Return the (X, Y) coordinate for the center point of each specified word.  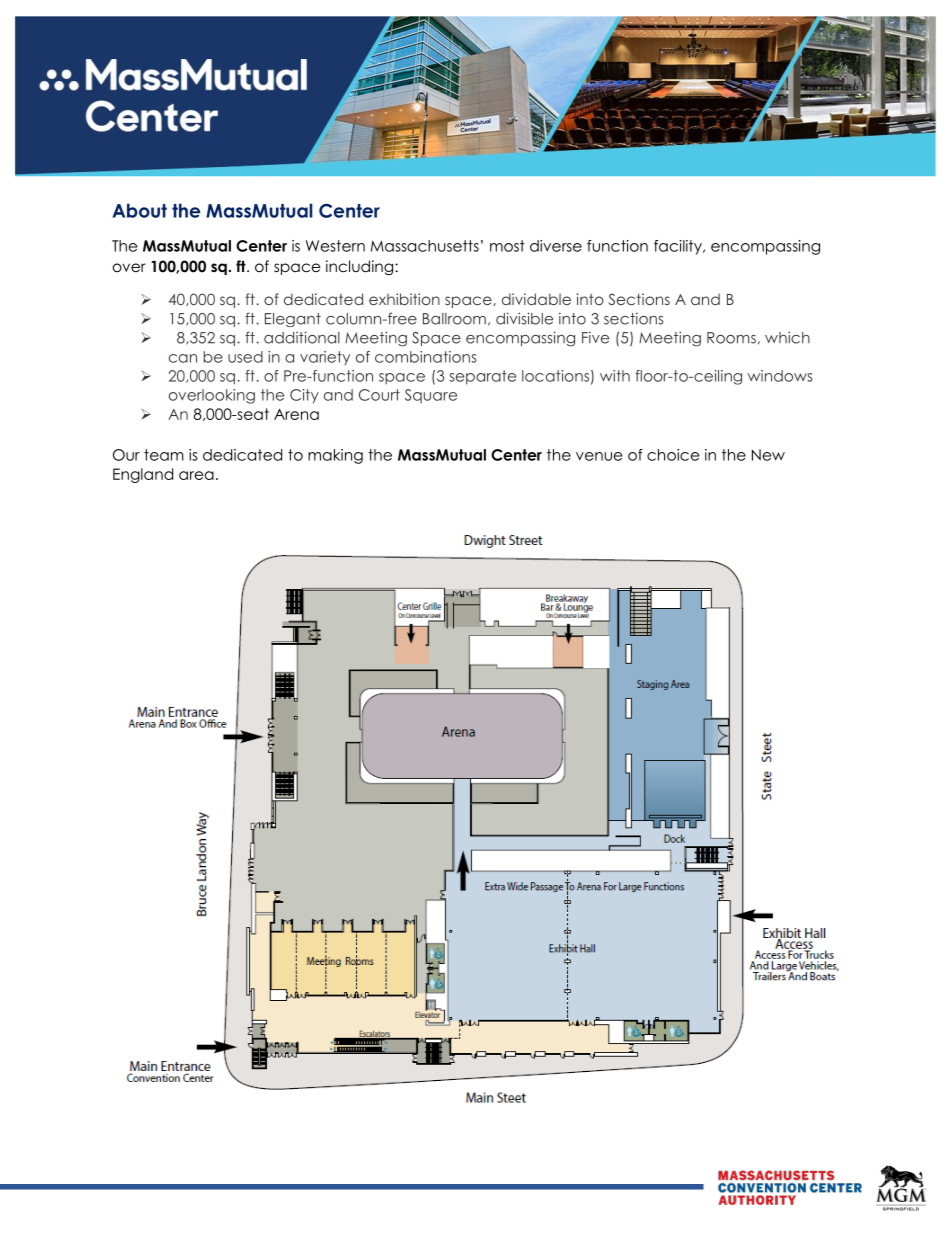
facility (679, 247)
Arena (296, 414)
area (196, 475)
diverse (556, 246)
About (140, 210)
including (361, 267)
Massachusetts (425, 246)
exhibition (404, 299)
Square (431, 396)
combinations (426, 357)
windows (780, 376)
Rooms (731, 338)
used (245, 357)
